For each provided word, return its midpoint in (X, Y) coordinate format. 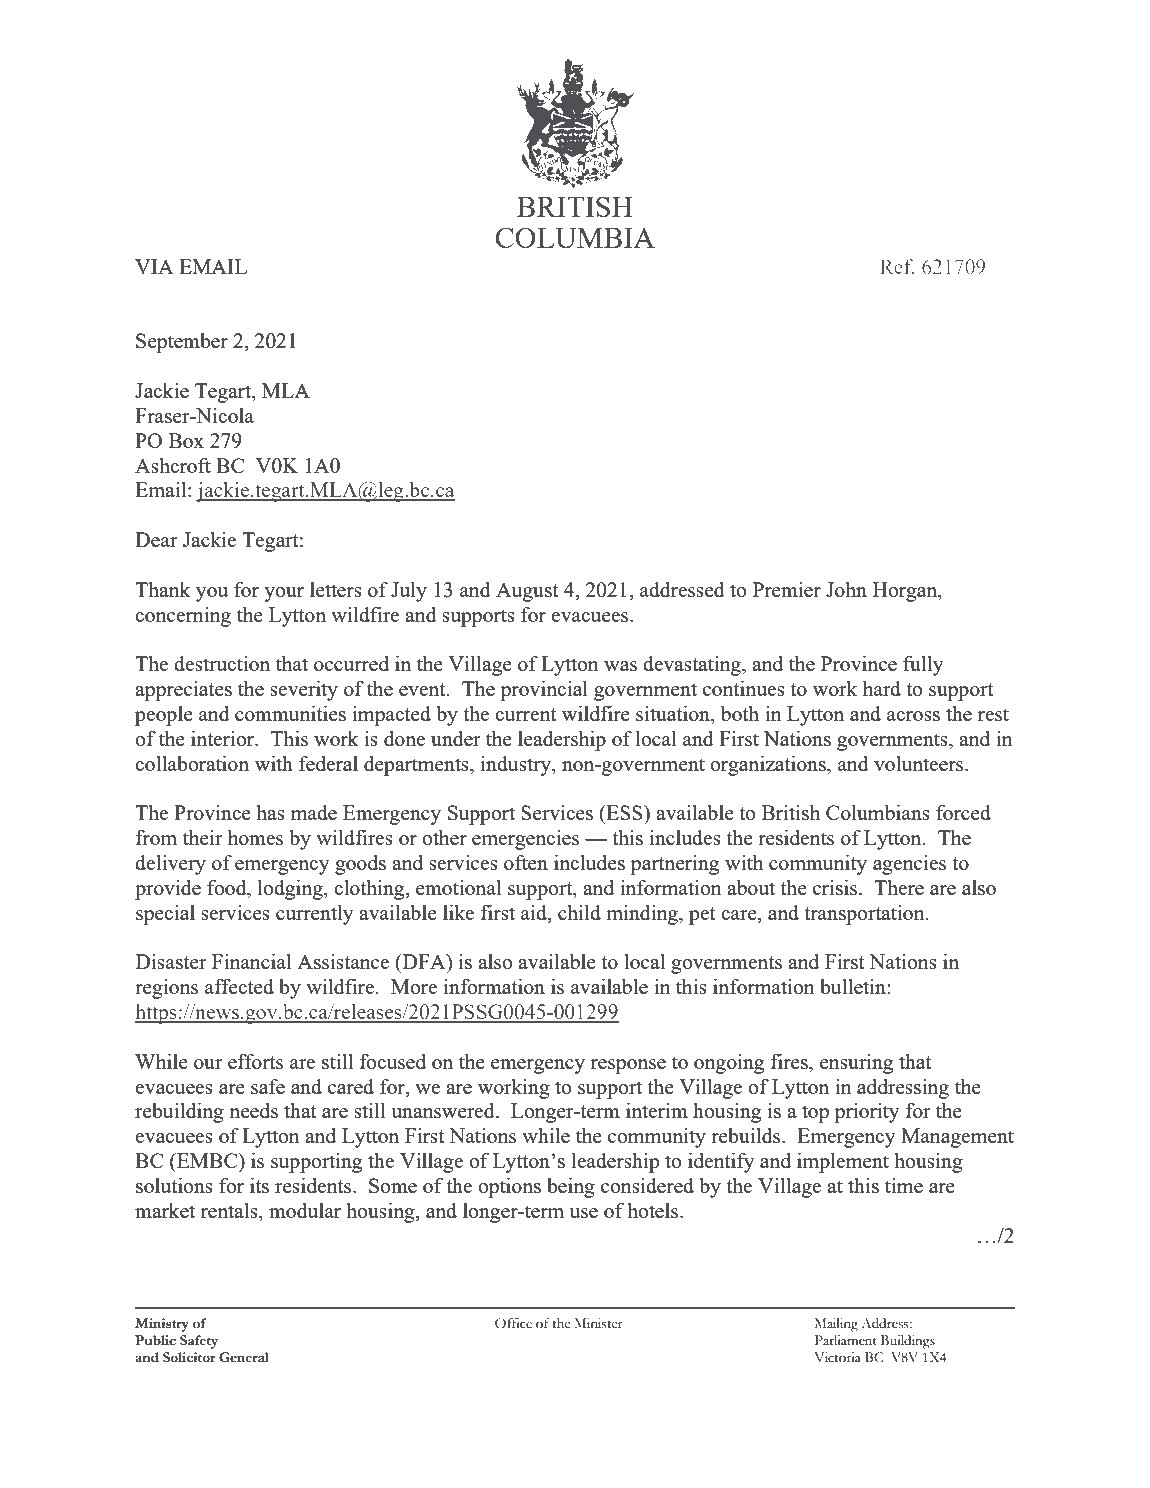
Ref (897, 266)
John (846, 589)
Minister (598, 1323)
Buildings (908, 1342)
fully (923, 666)
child (579, 912)
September (182, 343)
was (620, 666)
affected (239, 986)
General (244, 1357)
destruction (222, 663)
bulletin (854, 986)
